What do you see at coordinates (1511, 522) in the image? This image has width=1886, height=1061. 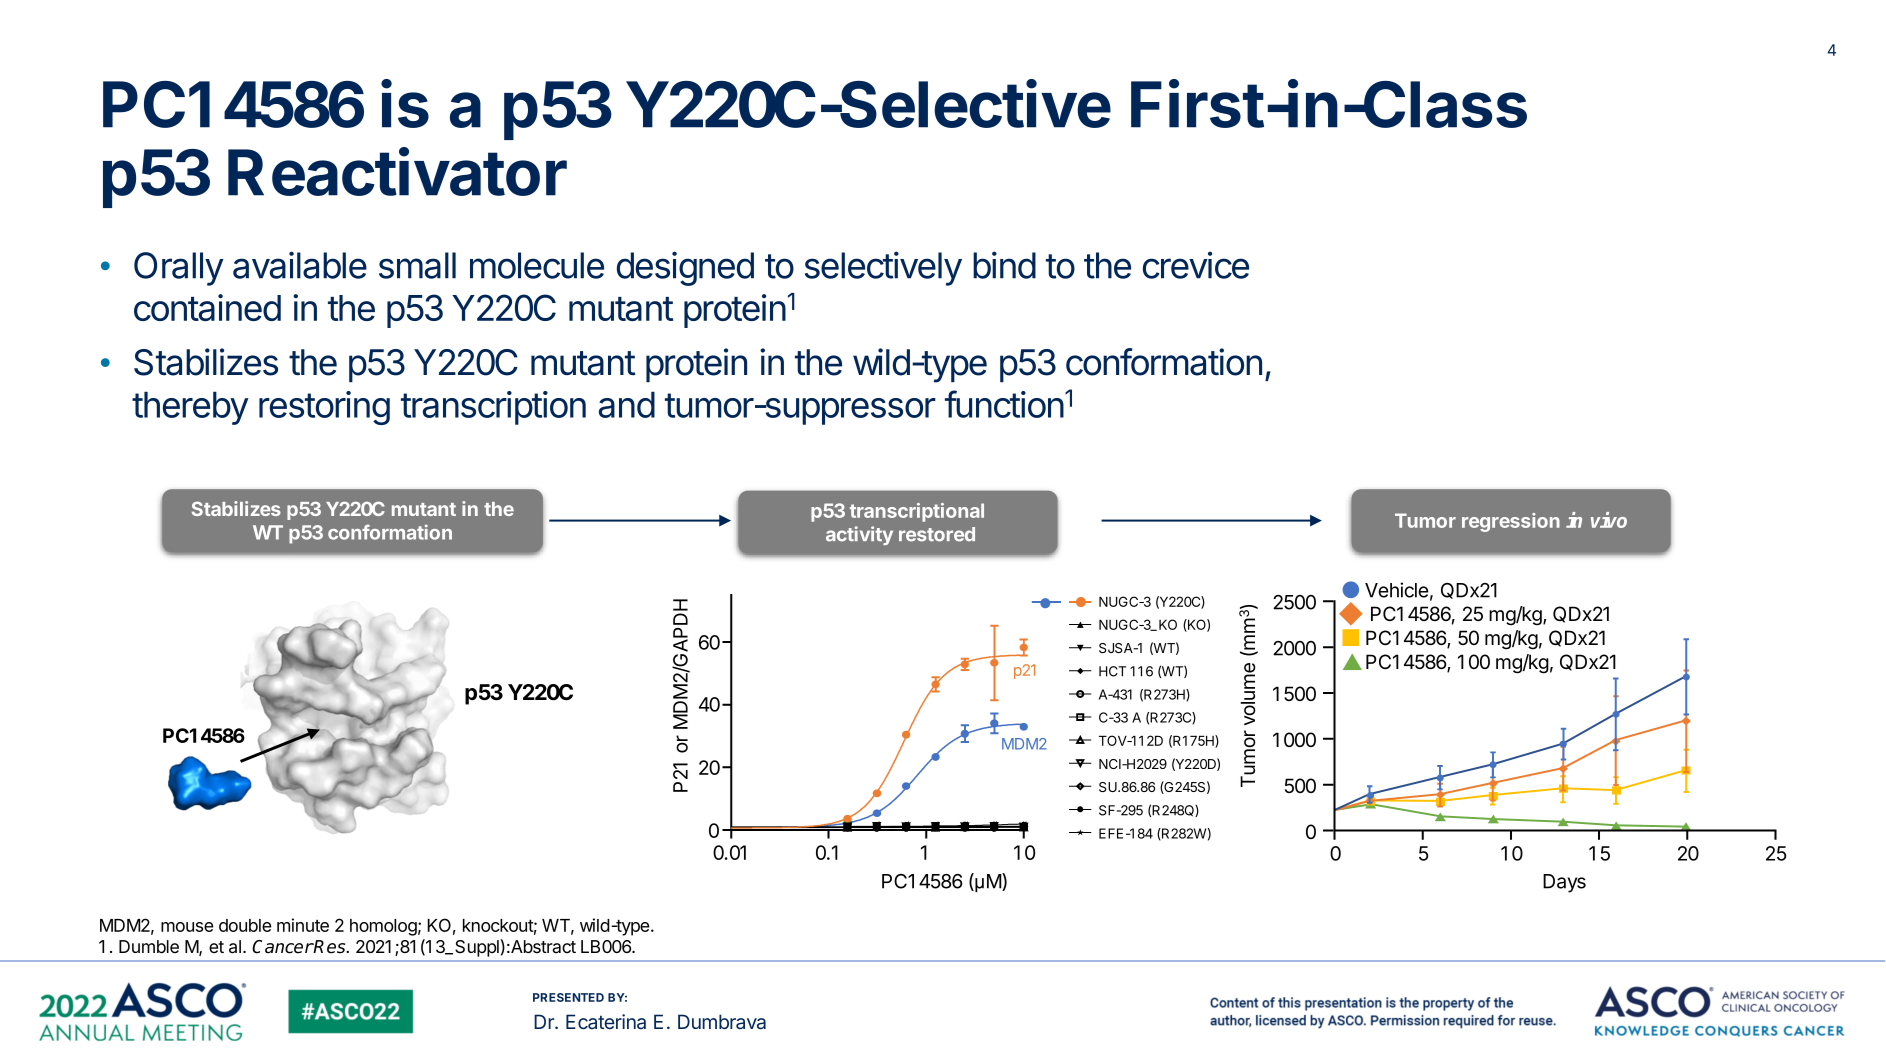 I see `regression` at bounding box center [1511, 522].
